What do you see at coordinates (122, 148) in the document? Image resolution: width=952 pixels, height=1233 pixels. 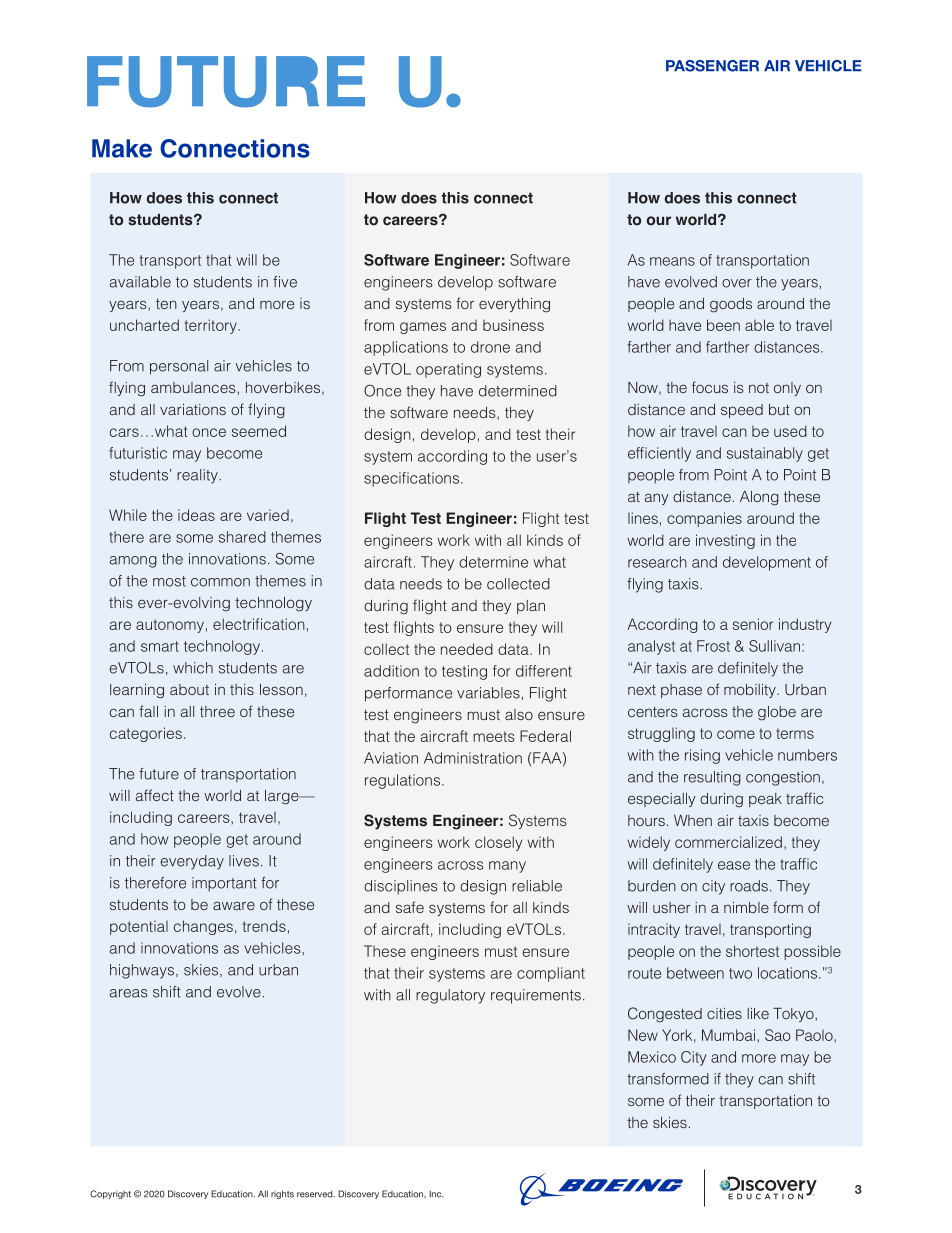 I see `Make` at bounding box center [122, 148].
